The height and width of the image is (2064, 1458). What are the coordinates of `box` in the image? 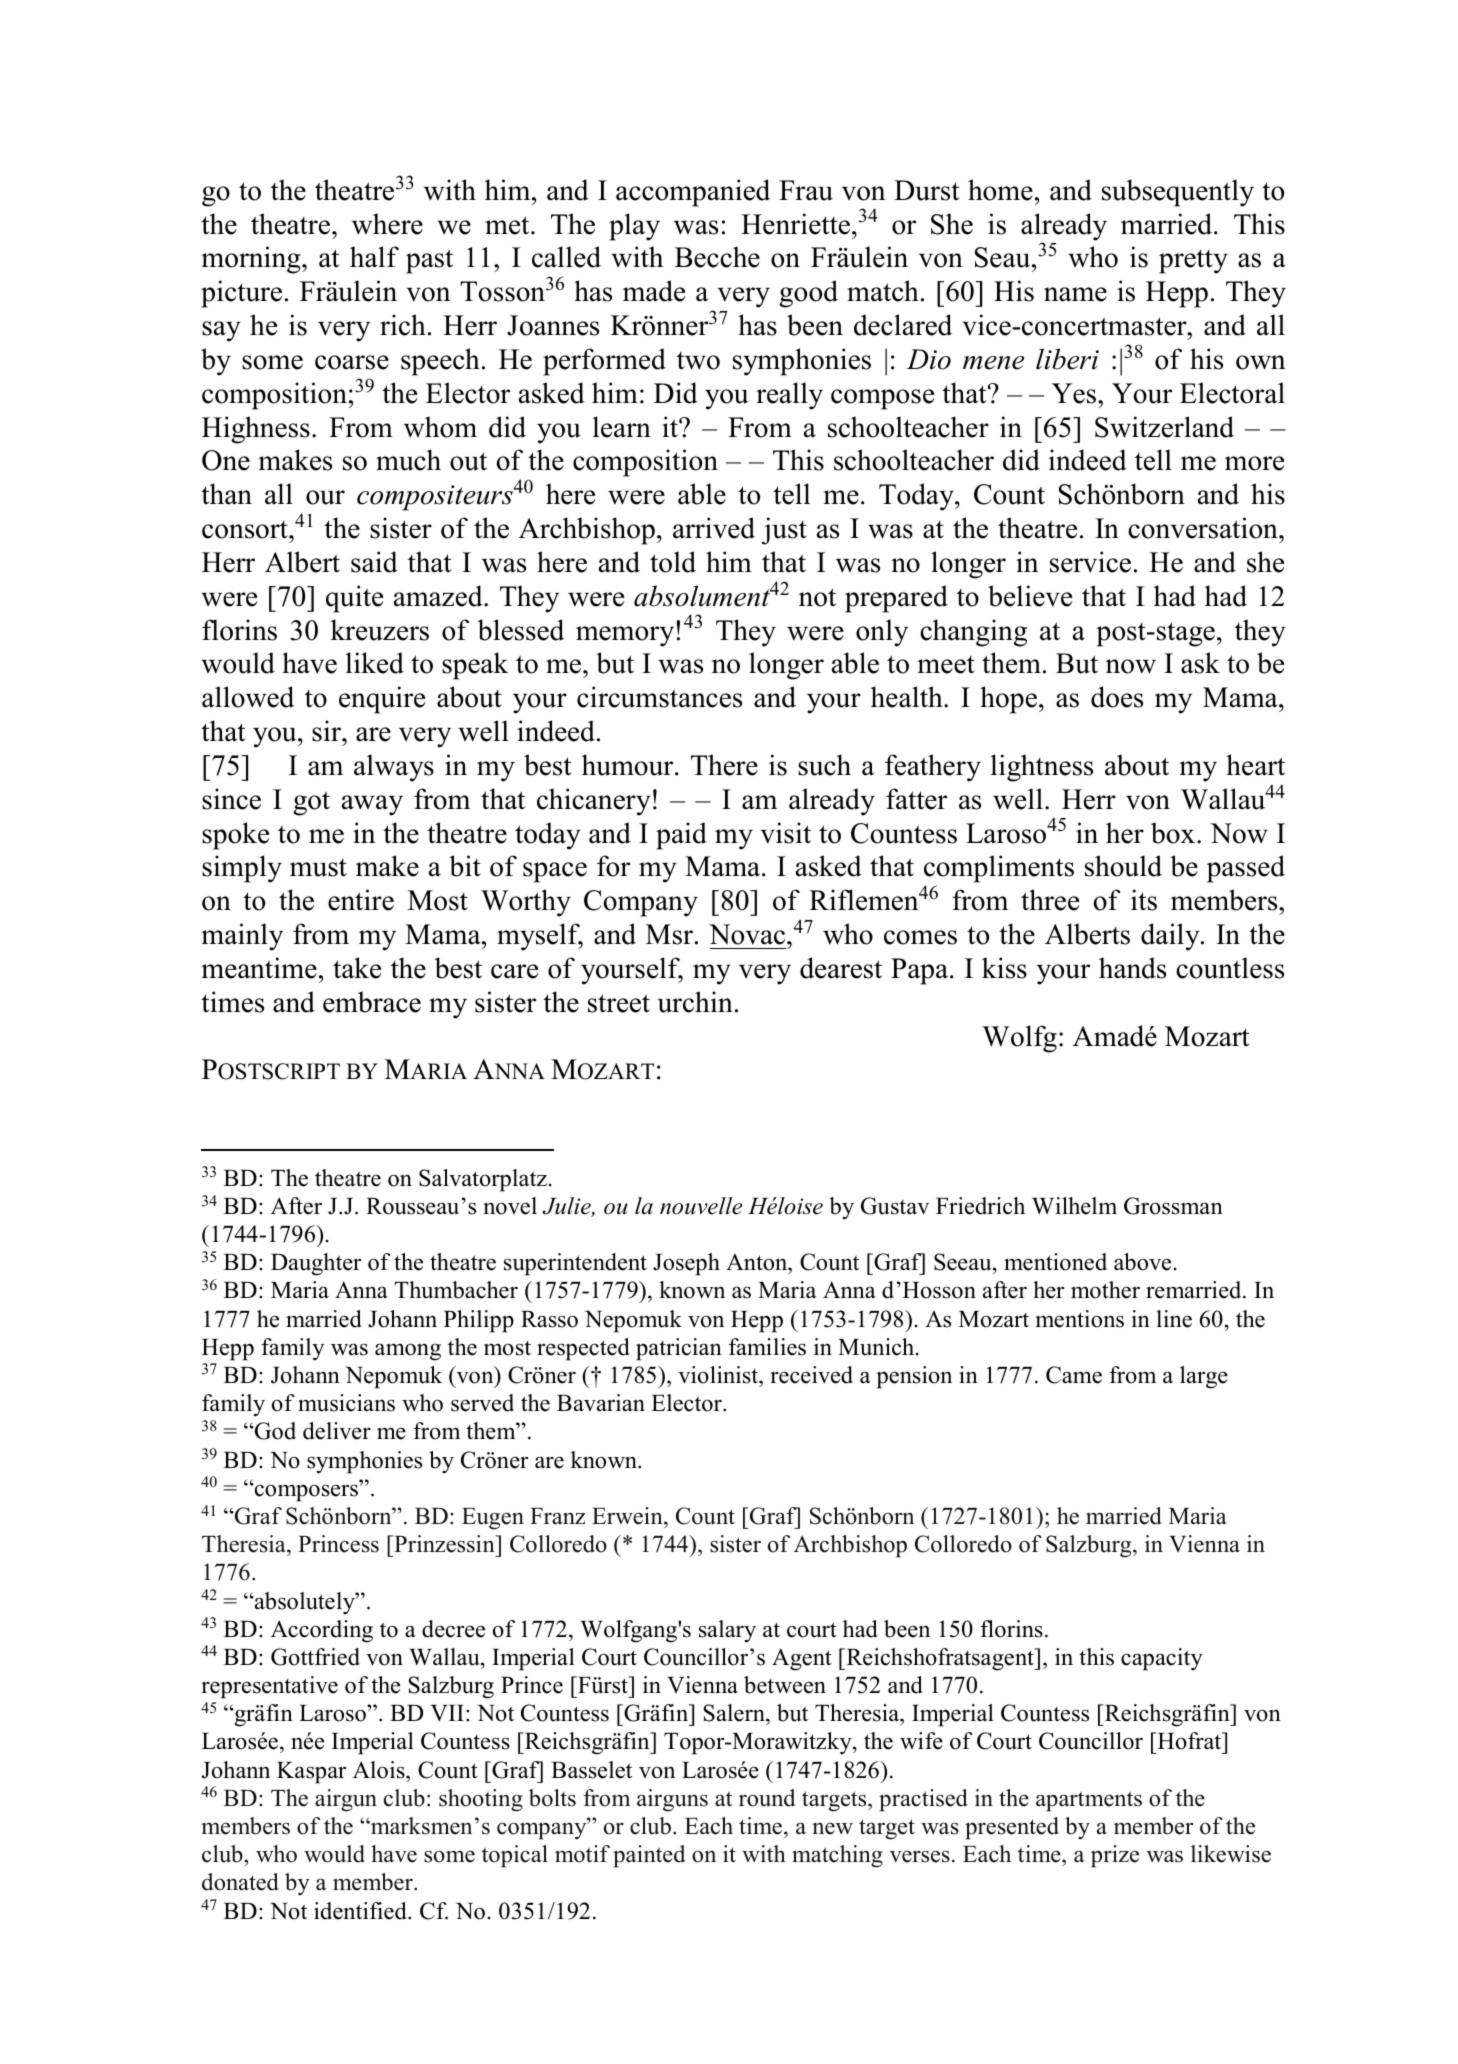 It's located at (1173, 833).
